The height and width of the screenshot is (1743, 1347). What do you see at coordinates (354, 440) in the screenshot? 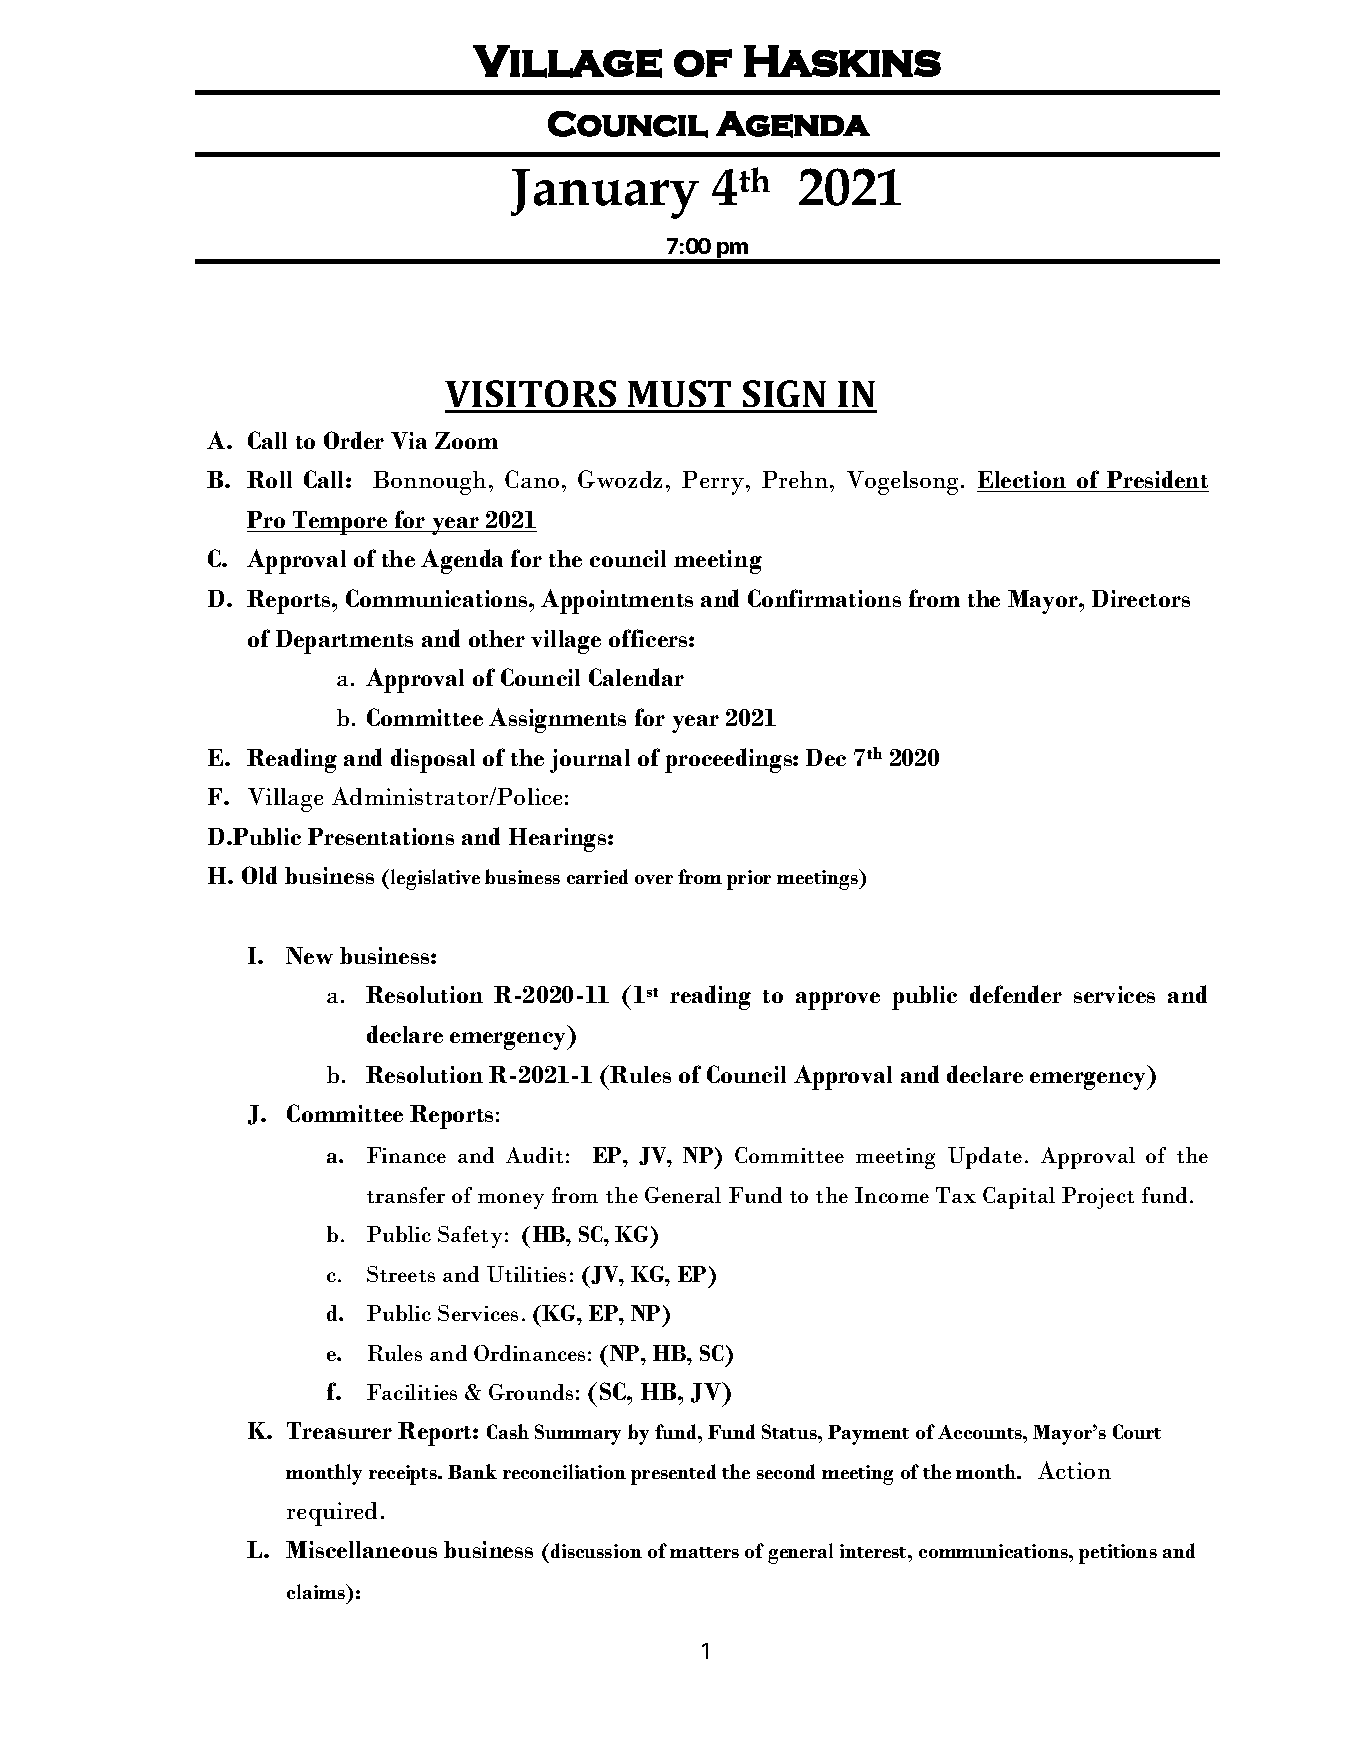
I see `Order` at bounding box center [354, 440].
